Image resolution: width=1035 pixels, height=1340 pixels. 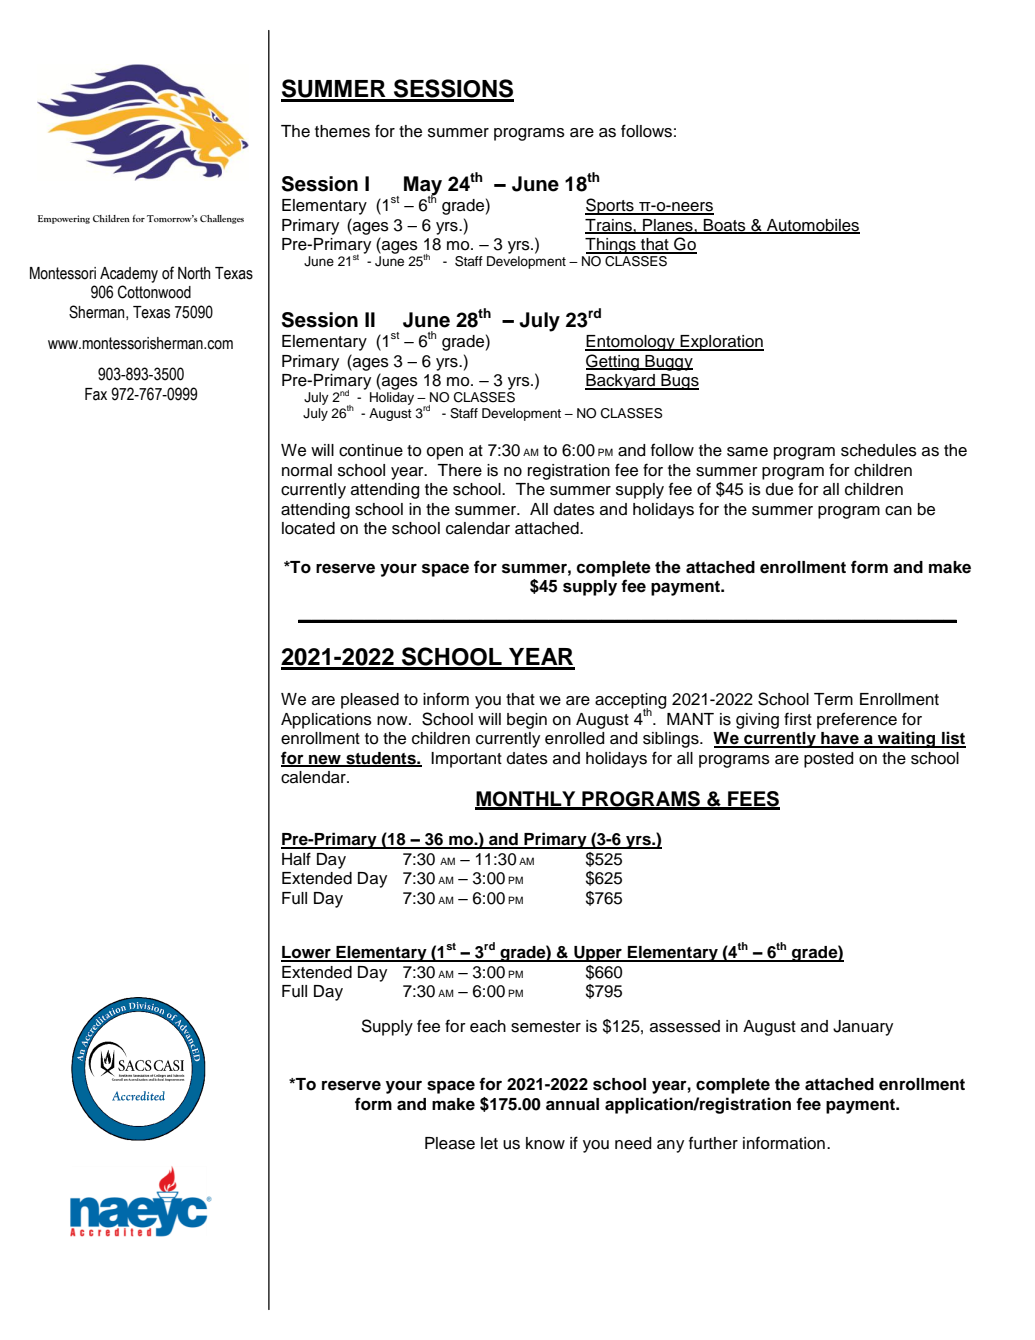 I want to click on Term, so click(x=833, y=699).
